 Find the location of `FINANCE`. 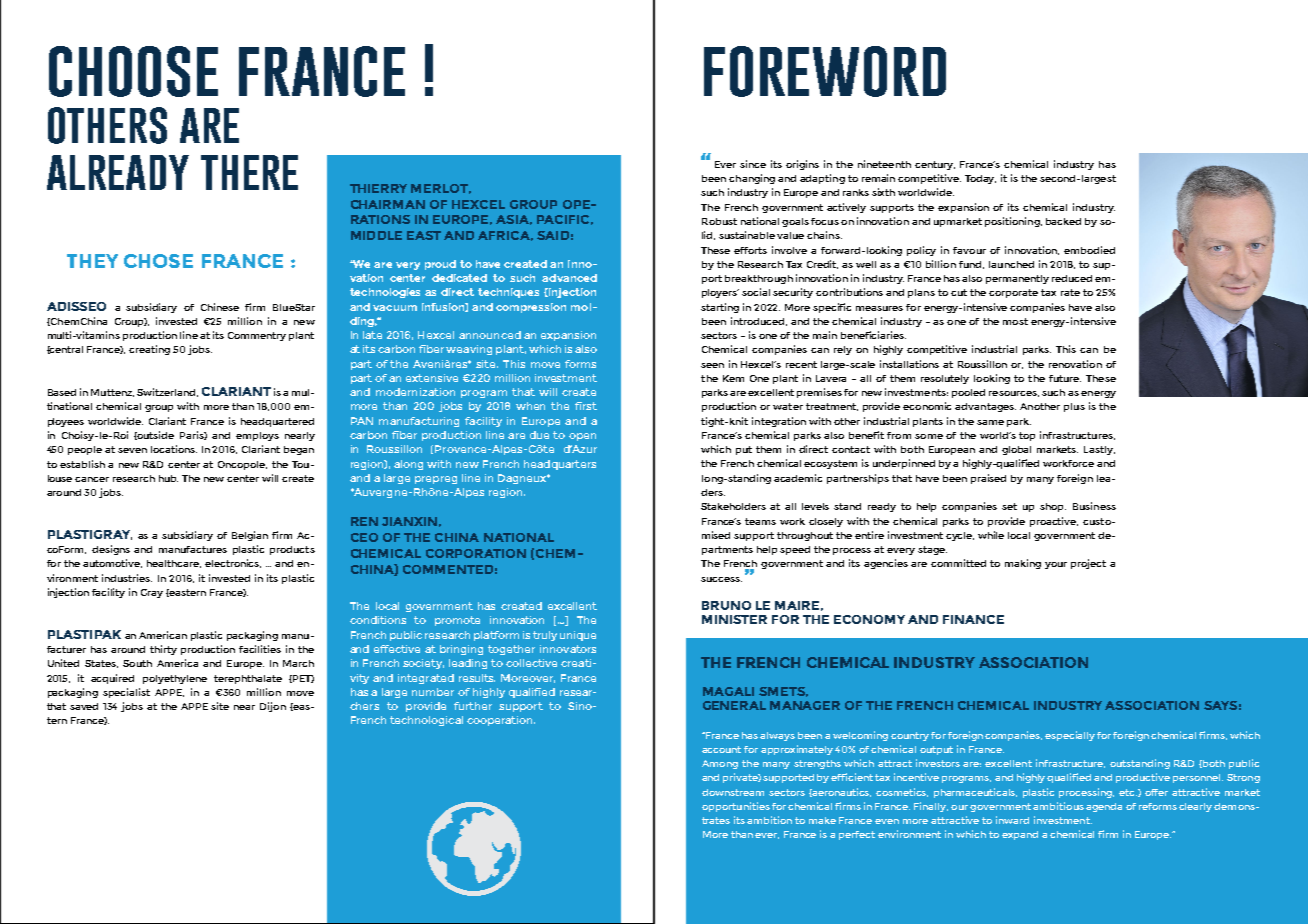

FINANCE is located at coordinates (973, 619).
